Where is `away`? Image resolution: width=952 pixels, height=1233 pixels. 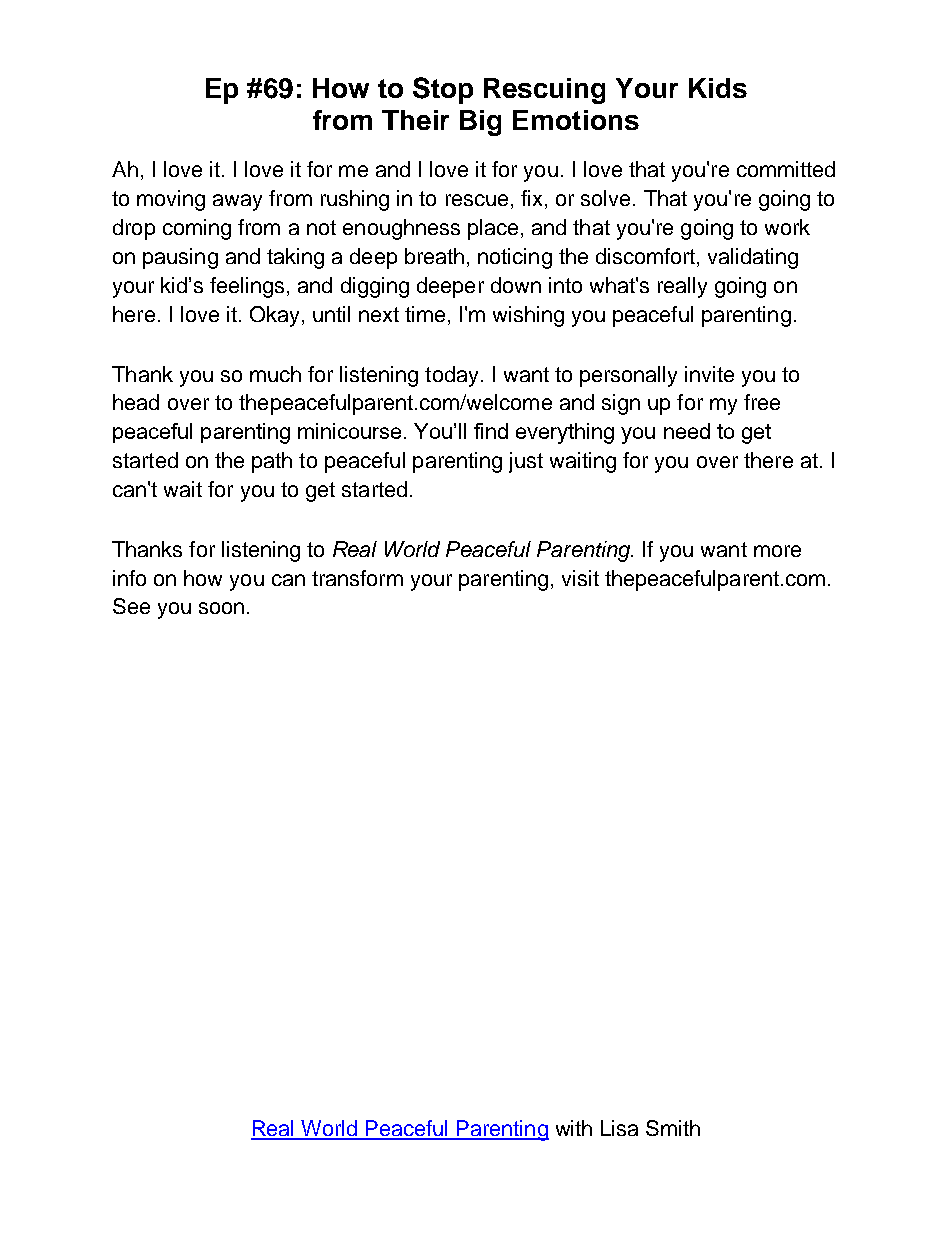 away is located at coordinates (237, 202).
